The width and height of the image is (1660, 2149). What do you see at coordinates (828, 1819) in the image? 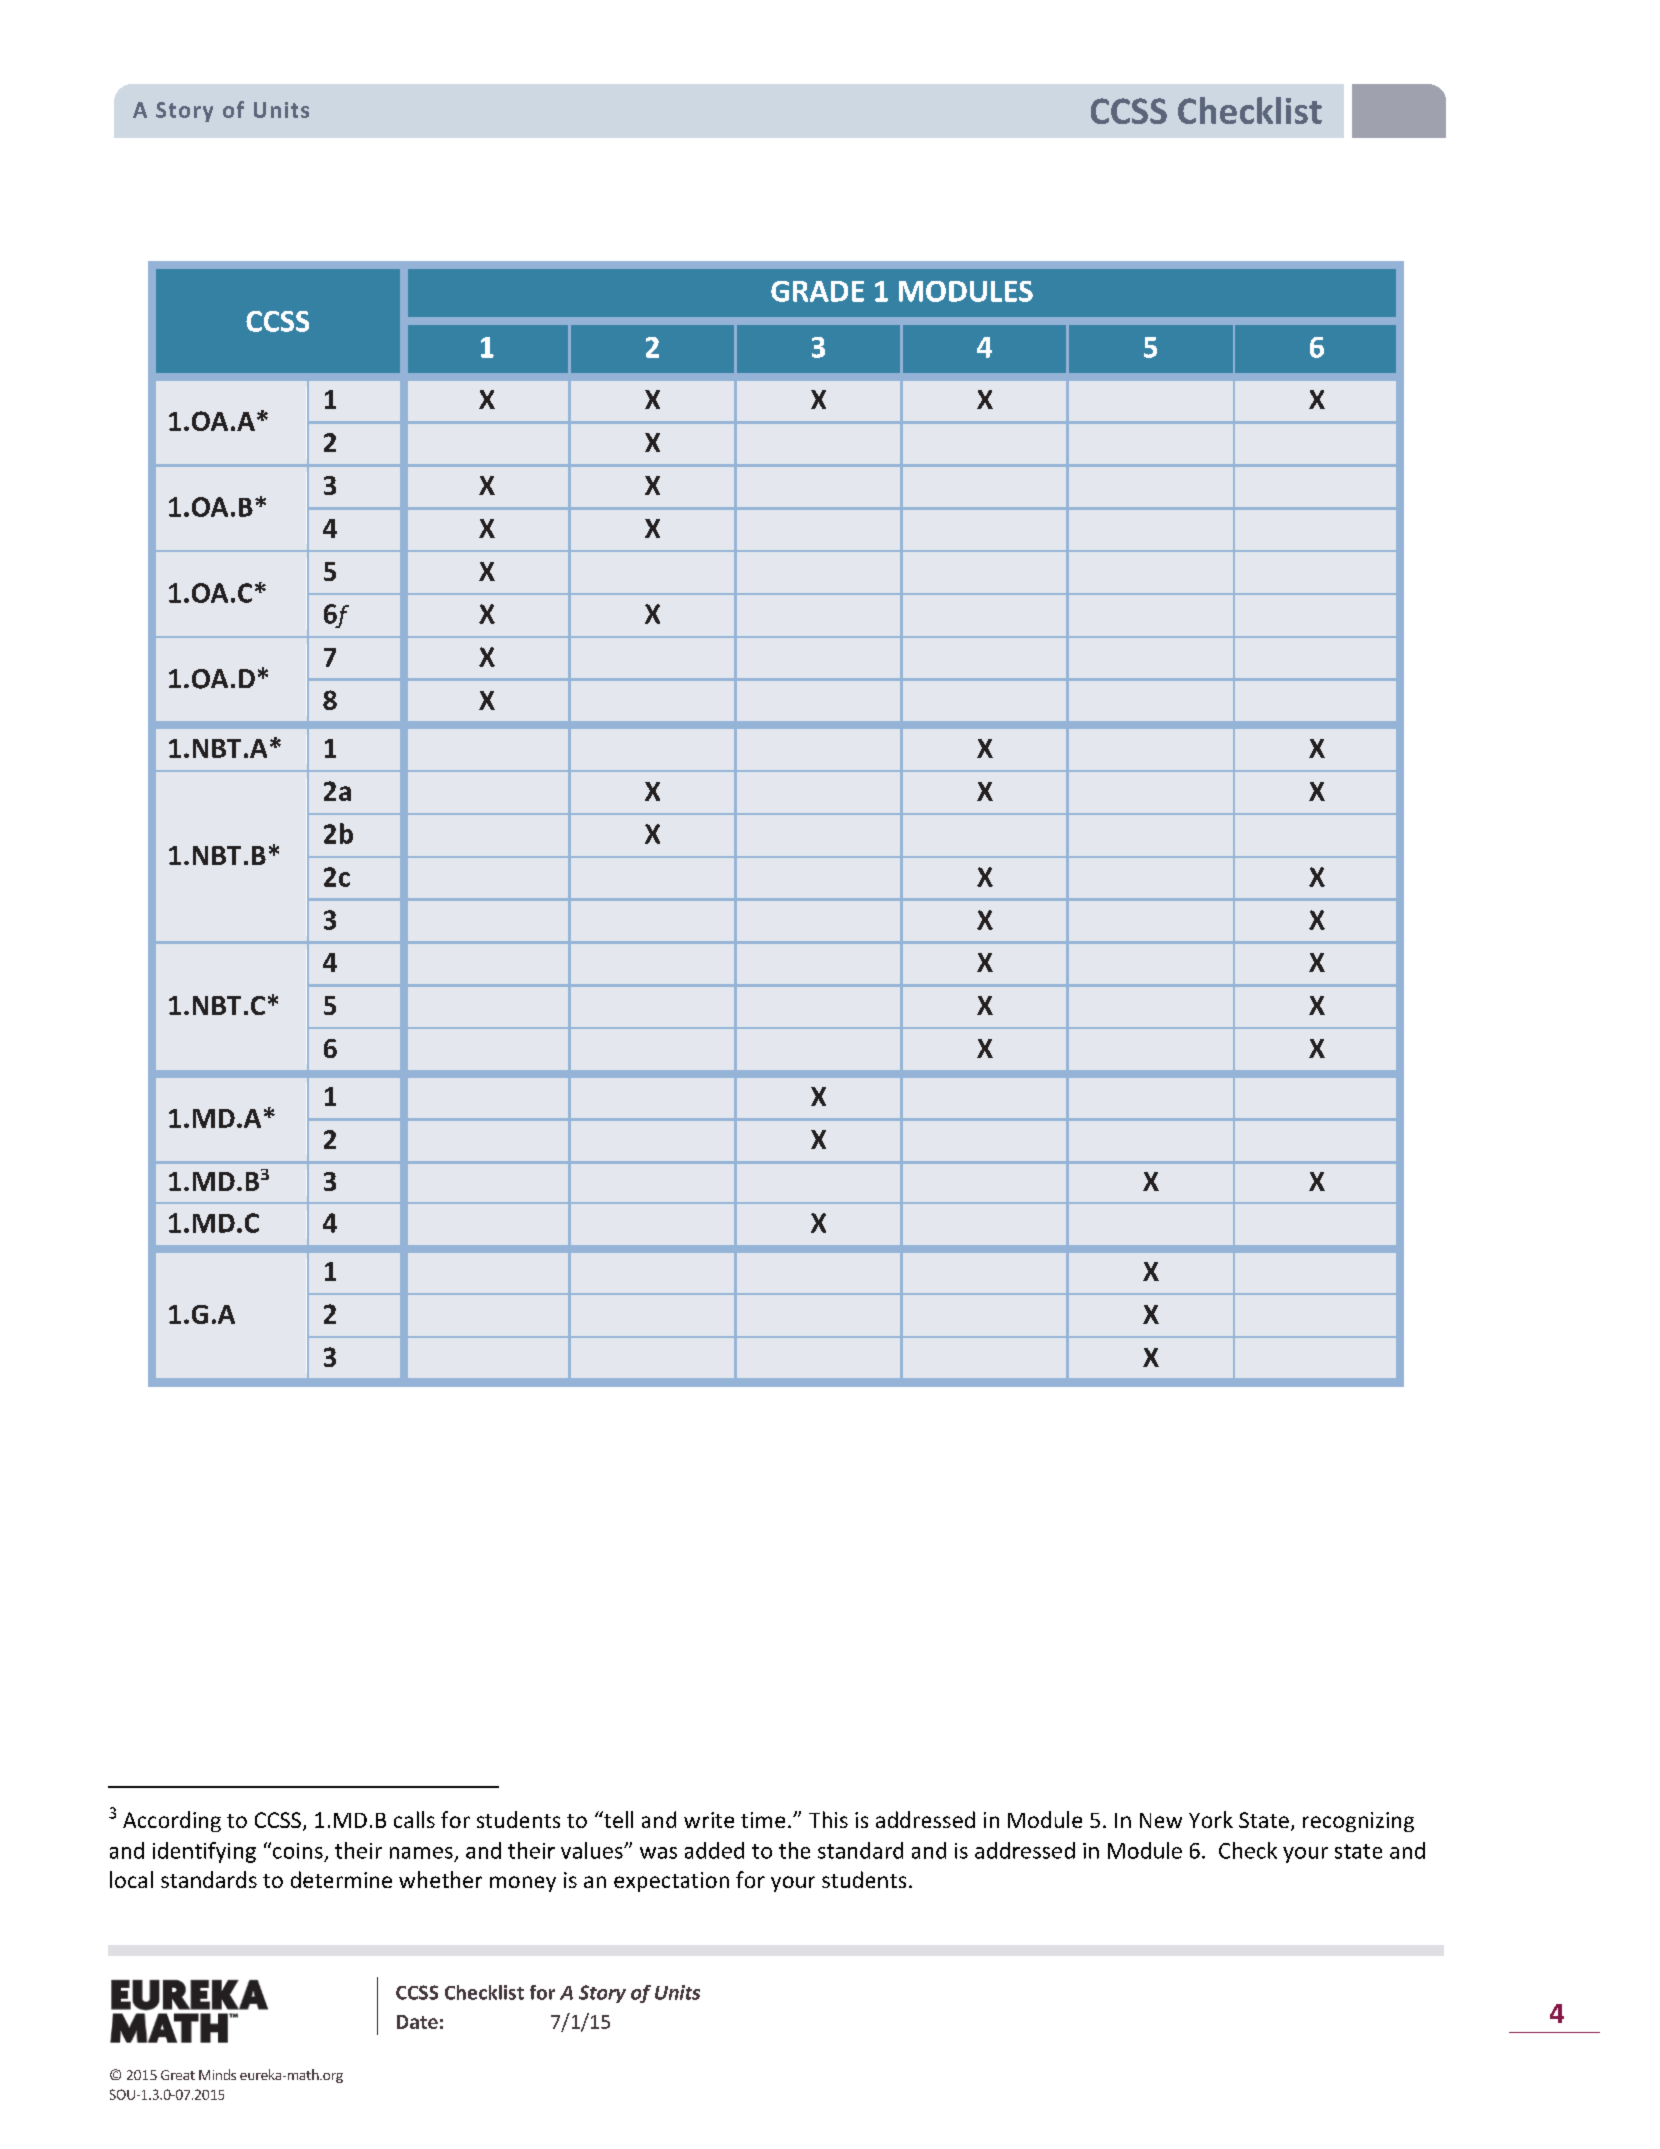
I see `This` at bounding box center [828, 1819].
